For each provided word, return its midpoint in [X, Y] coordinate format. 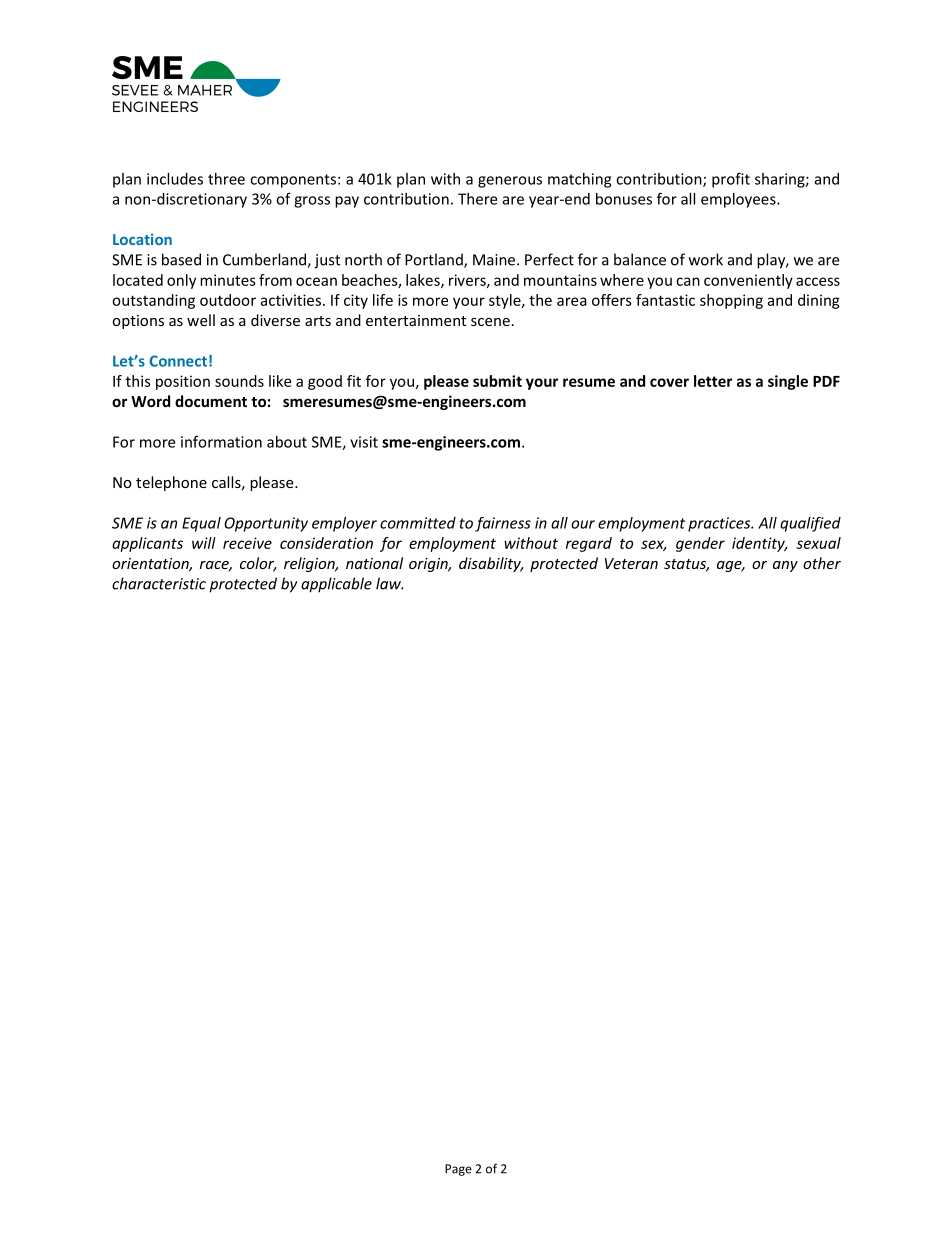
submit [497, 381]
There [477, 199]
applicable [336, 585]
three [226, 179]
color [258, 564]
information [221, 441]
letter [713, 381]
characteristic [159, 583]
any [785, 566]
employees [739, 200]
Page [458, 1170]
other [822, 563]
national [374, 563]
